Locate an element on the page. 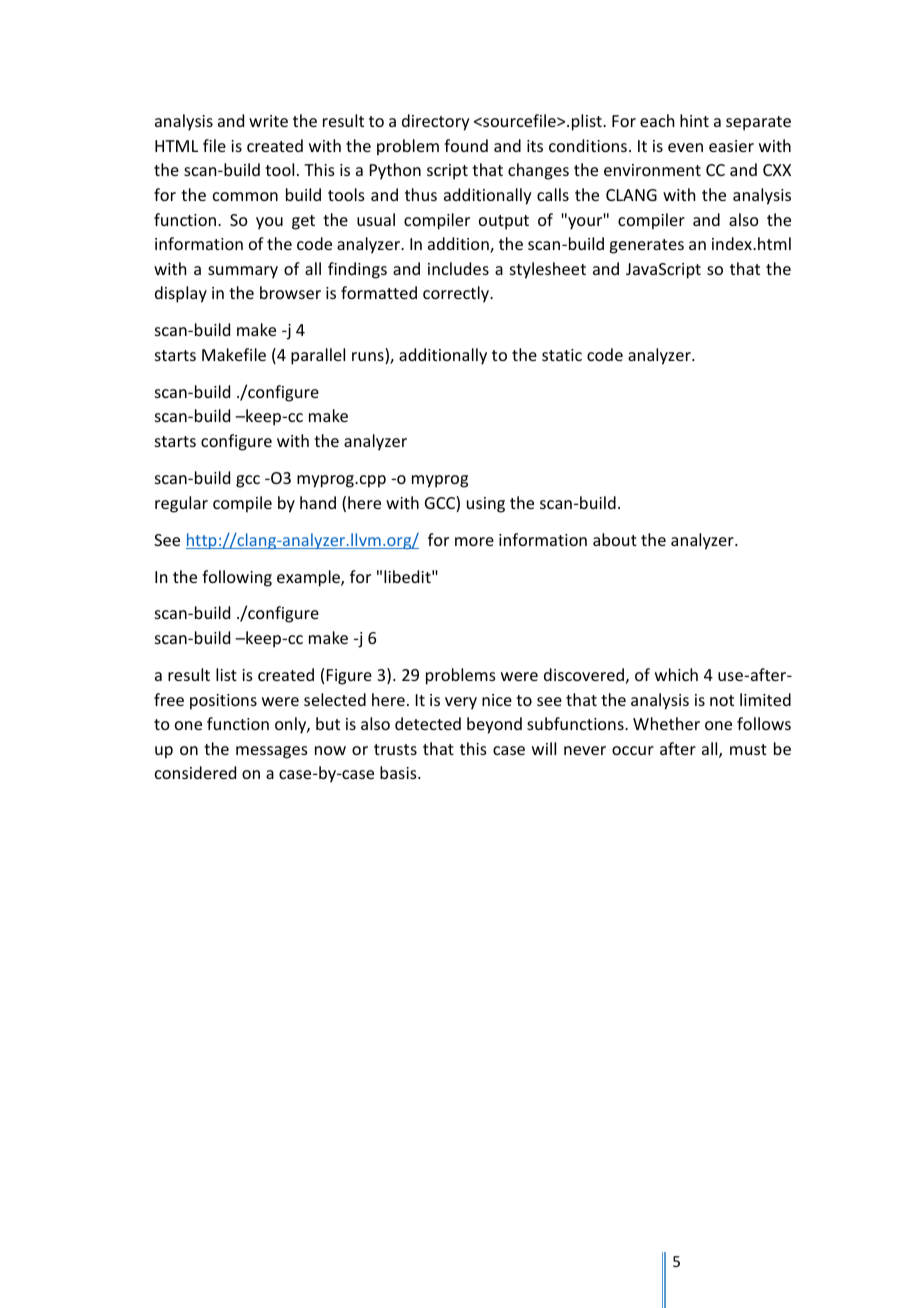 The image size is (924, 1308). browser is located at coordinates (290, 292).
